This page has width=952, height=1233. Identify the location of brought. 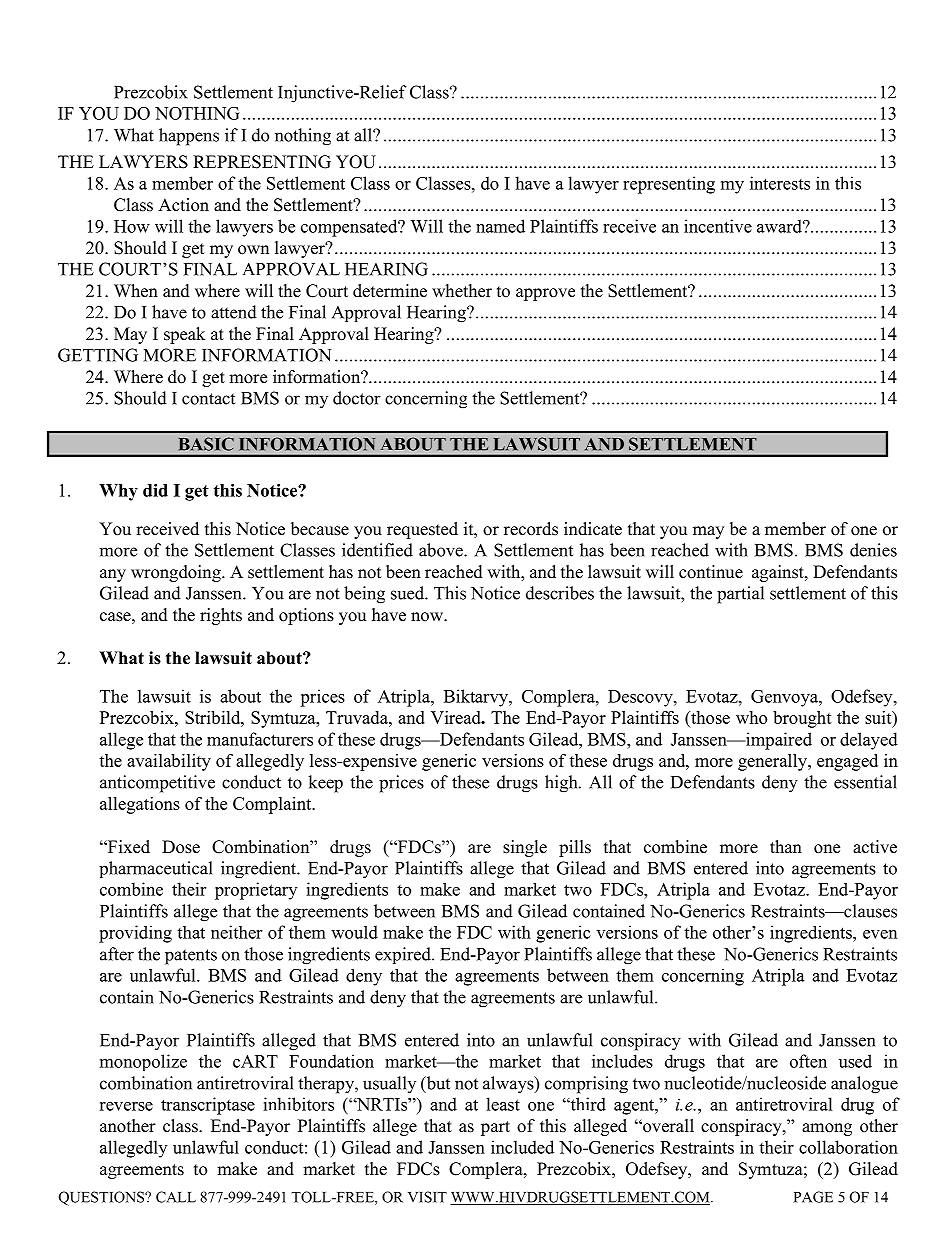
(802, 719).
